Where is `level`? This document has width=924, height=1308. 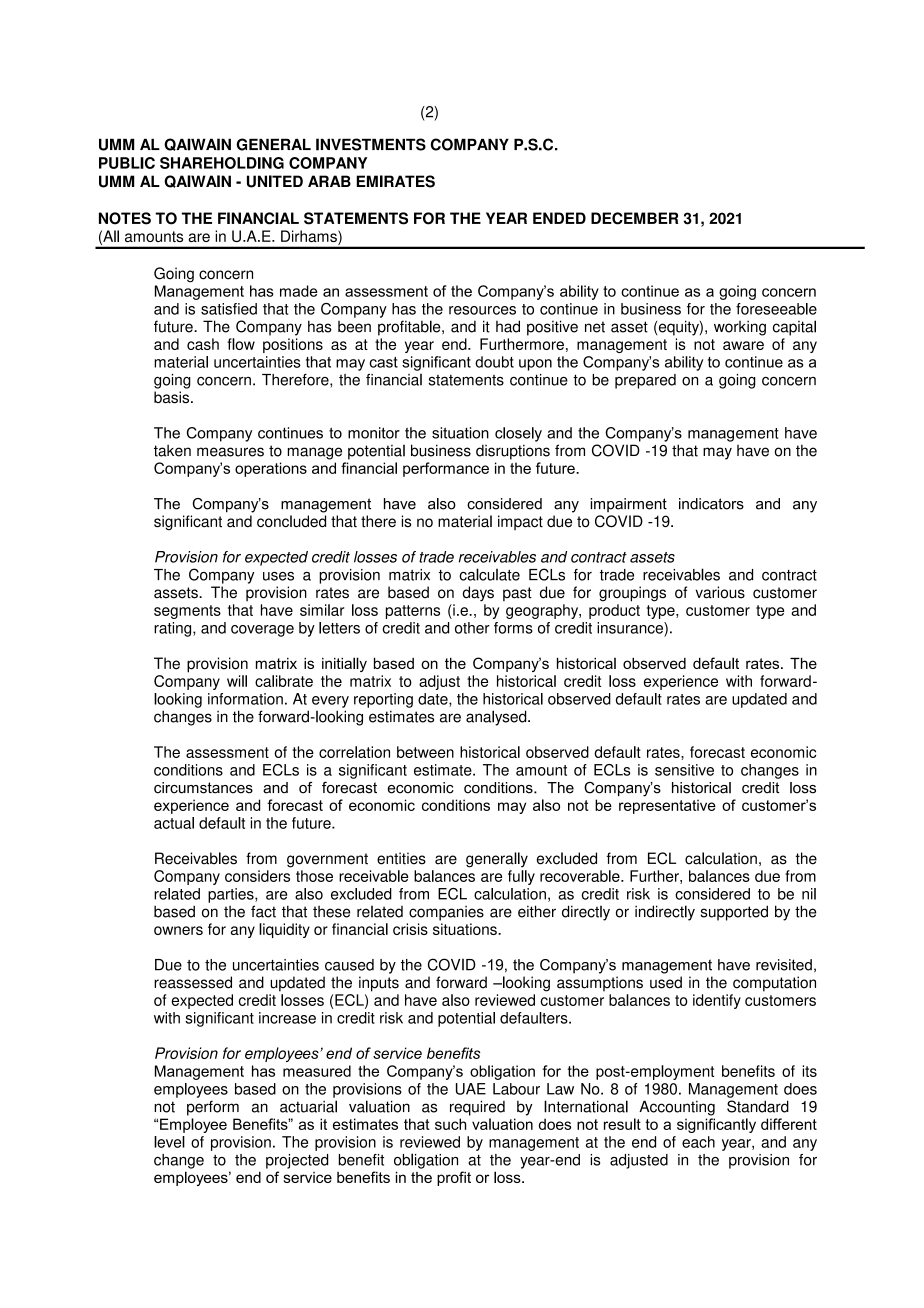 level is located at coordinates (169, 1142).
